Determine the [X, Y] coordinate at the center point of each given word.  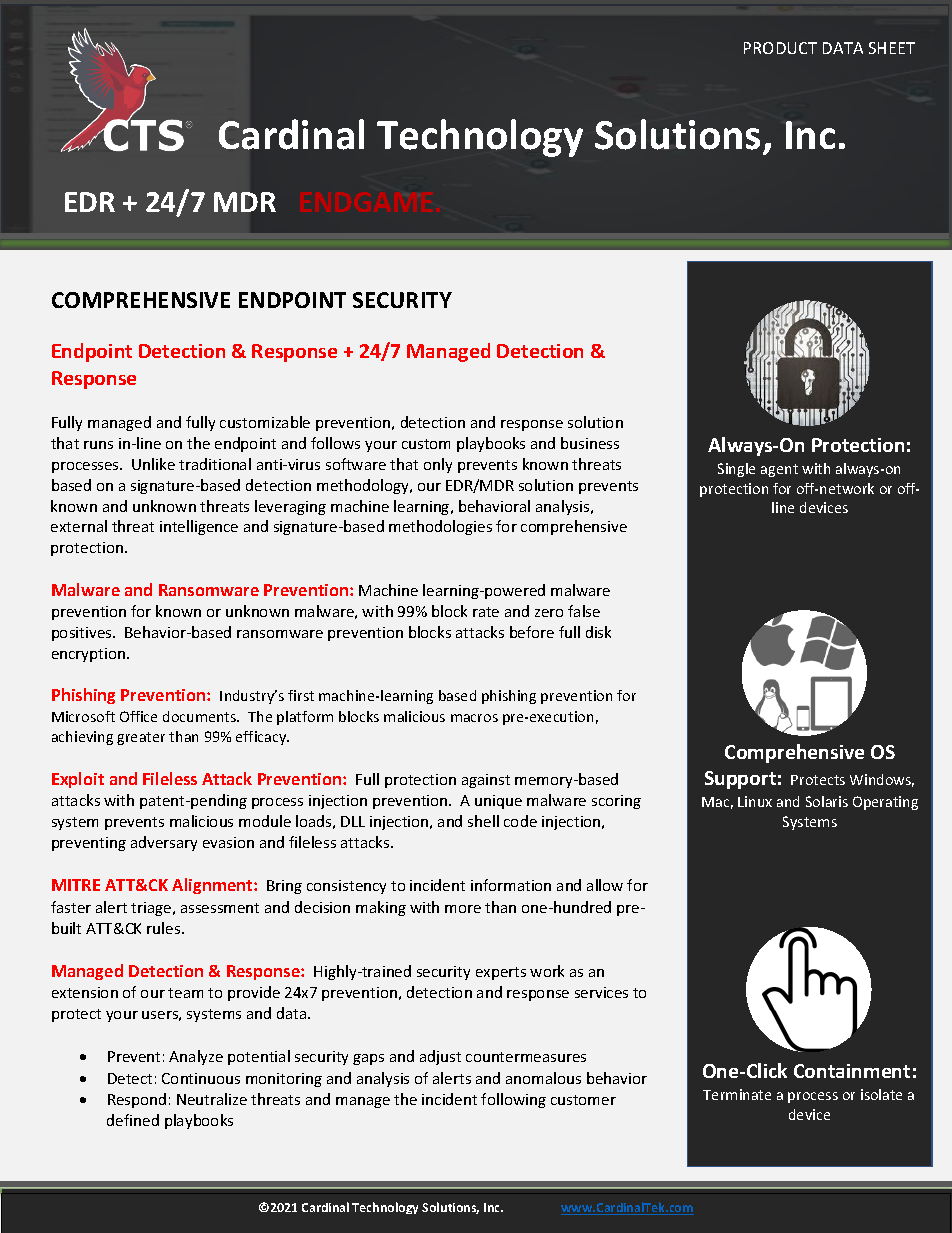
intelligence [199, 527]
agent [779, 470]
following [513, 1100]
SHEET [892, 48]
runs [98, 445]
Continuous [201, 1078]
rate [486, 612]
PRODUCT [780, 48]
